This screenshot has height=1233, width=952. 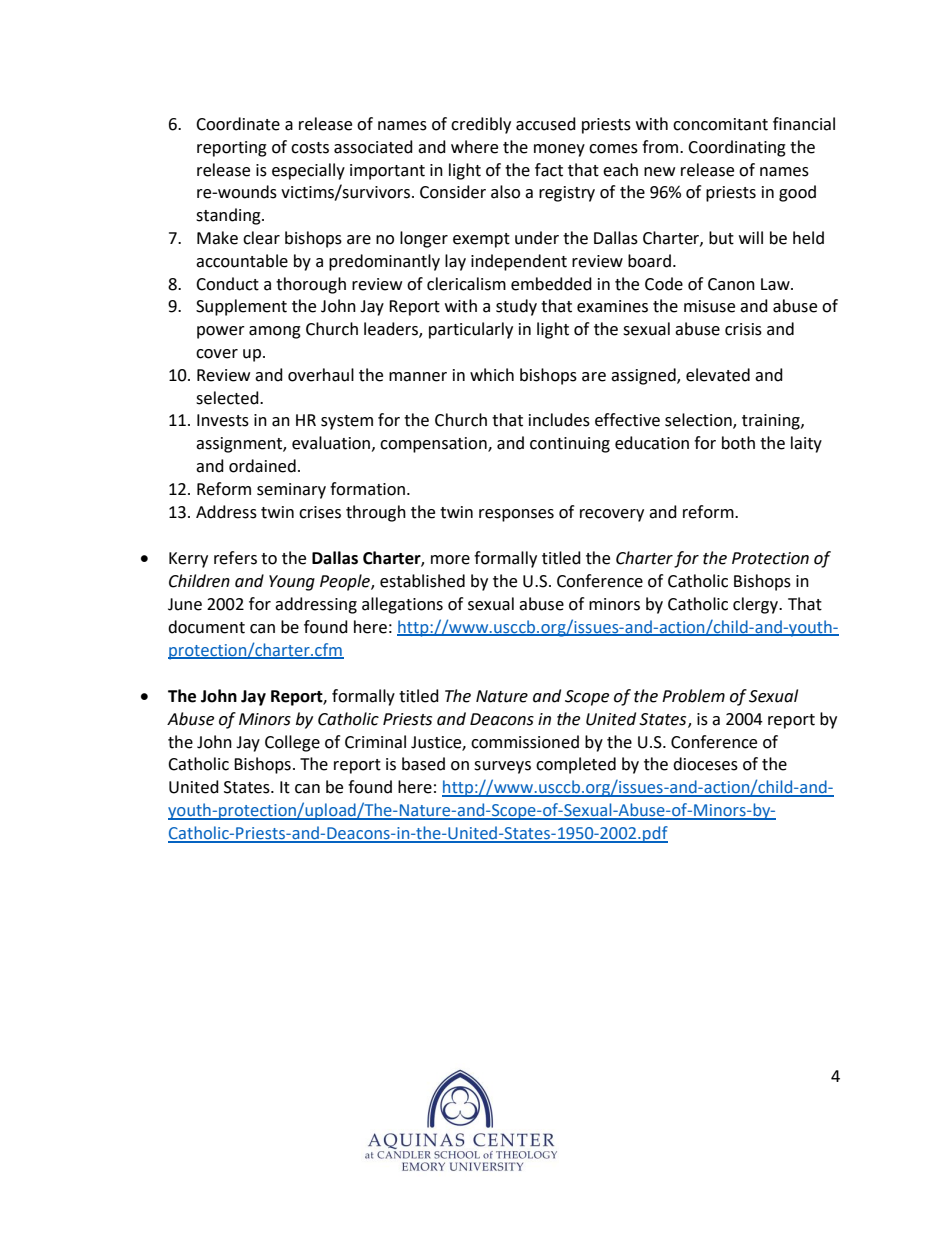 I want to click on allegations, so click(x=402, y=605).
